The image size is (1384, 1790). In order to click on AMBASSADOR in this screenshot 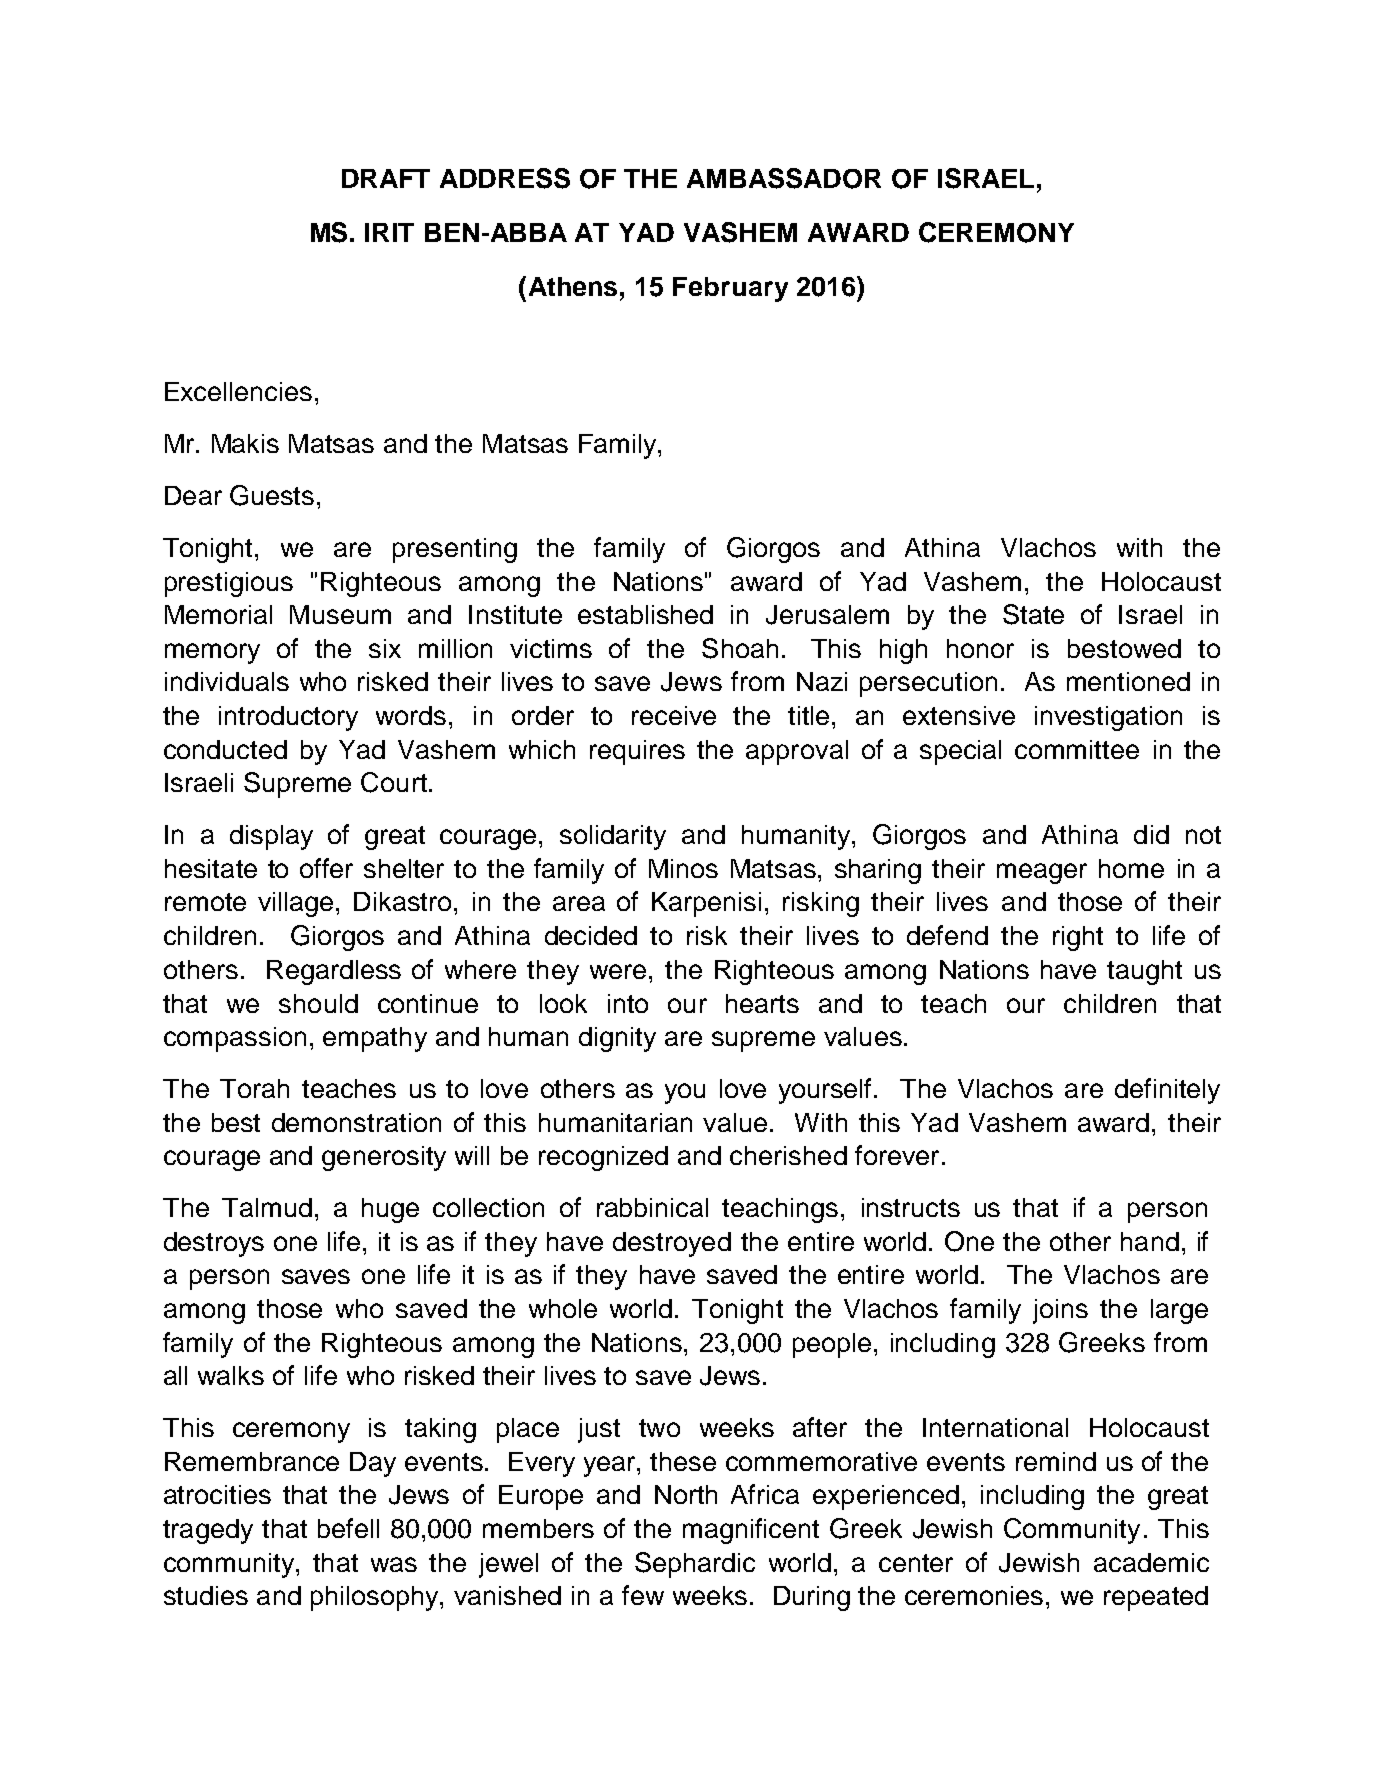, I will do `click(784, 178)`.
